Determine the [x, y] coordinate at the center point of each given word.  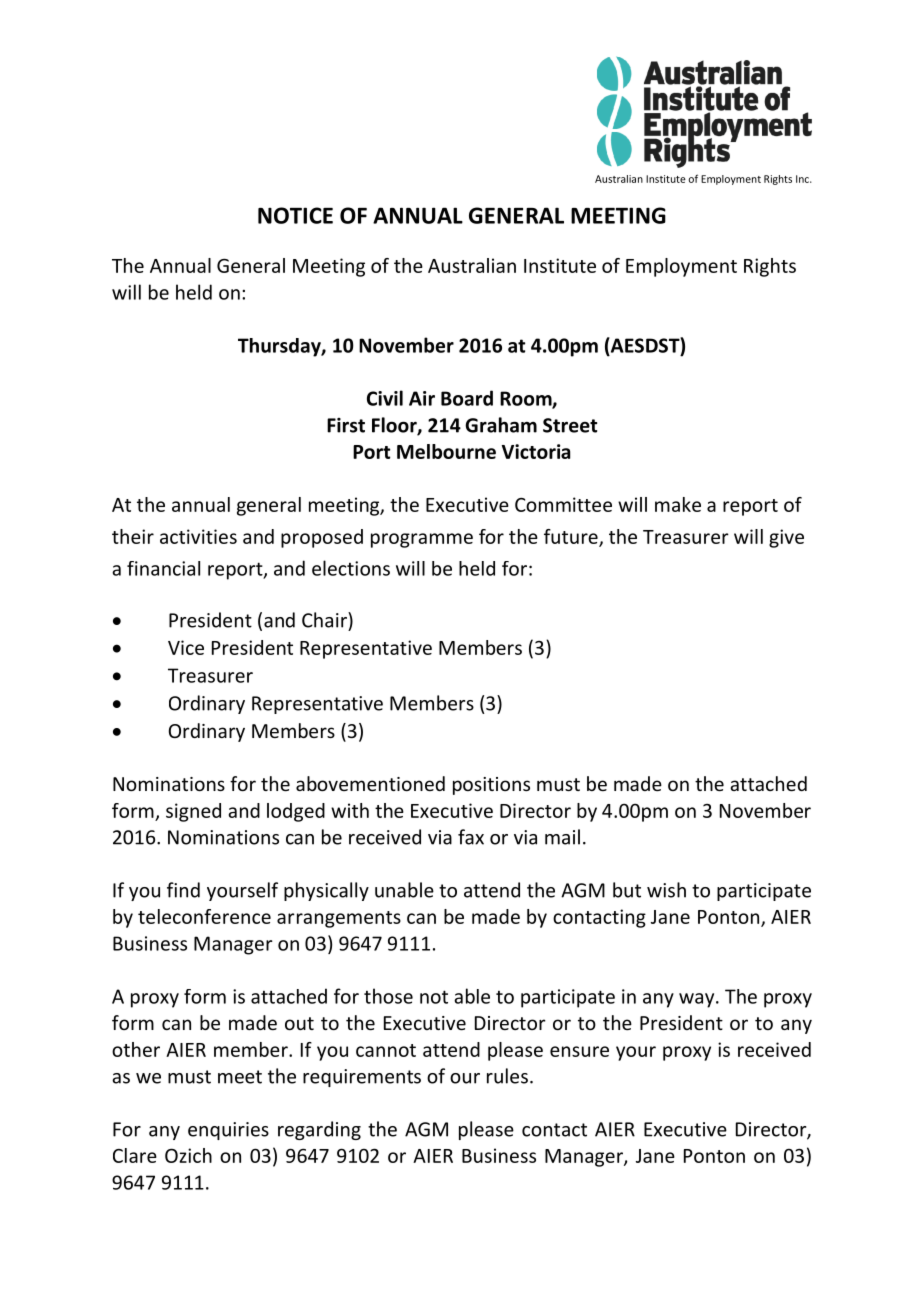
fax [471, 837]
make [678, 504]
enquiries [228, 1131]
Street [570, 425]
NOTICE [295, 215]
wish [666, 890]
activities [198, 536]
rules [507, 1076]
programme [422, 540]
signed [193, 812]
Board [467, 398]
